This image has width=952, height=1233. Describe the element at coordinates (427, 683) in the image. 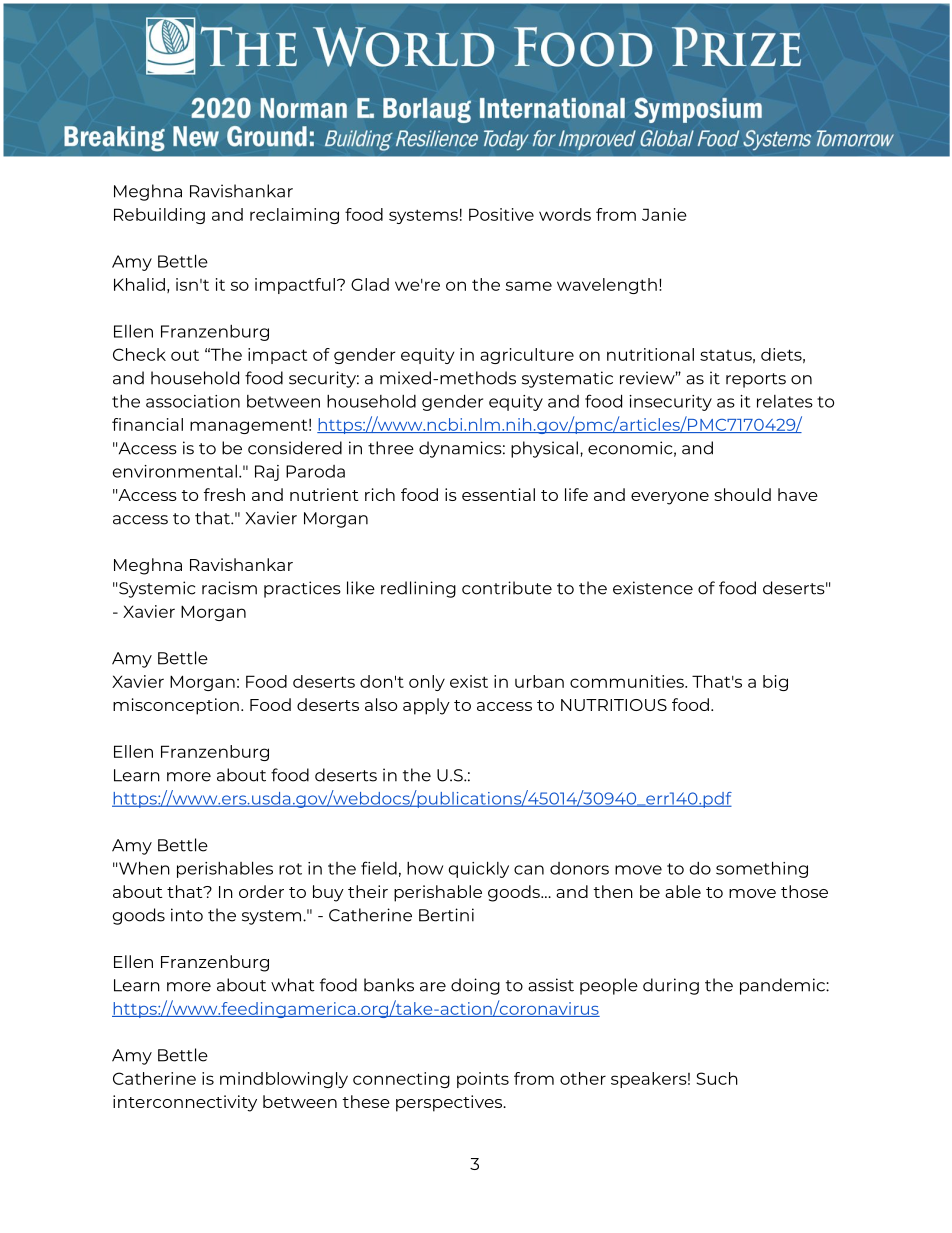

I see `only` at that location.
